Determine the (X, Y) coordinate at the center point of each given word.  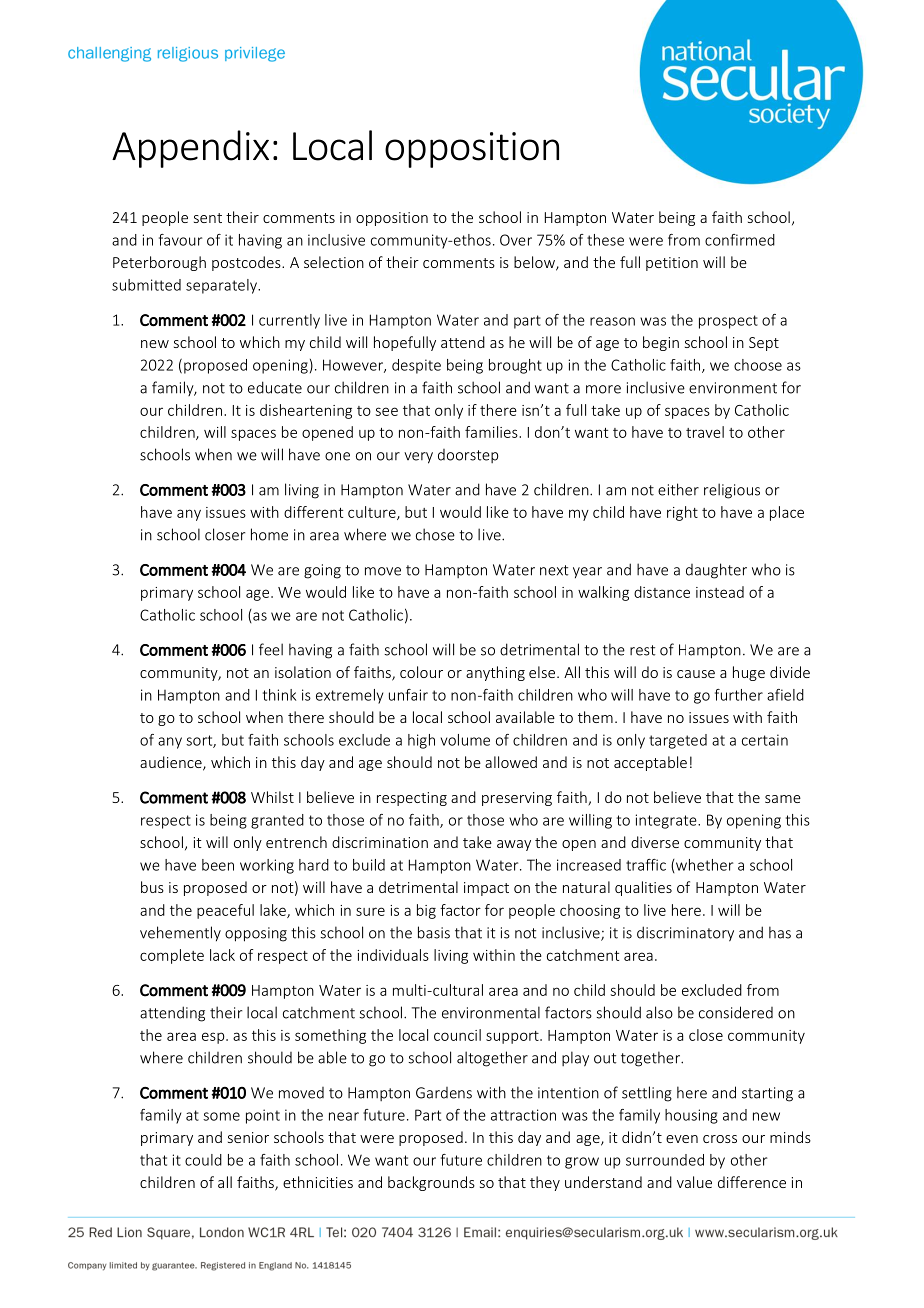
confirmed (740, 240)
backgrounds (431, 1183)
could (203, 1160)
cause (696, 674)
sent (208, 218)
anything (495, 673)
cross (720, 1139)
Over (516, 240)
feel (271, 649)
